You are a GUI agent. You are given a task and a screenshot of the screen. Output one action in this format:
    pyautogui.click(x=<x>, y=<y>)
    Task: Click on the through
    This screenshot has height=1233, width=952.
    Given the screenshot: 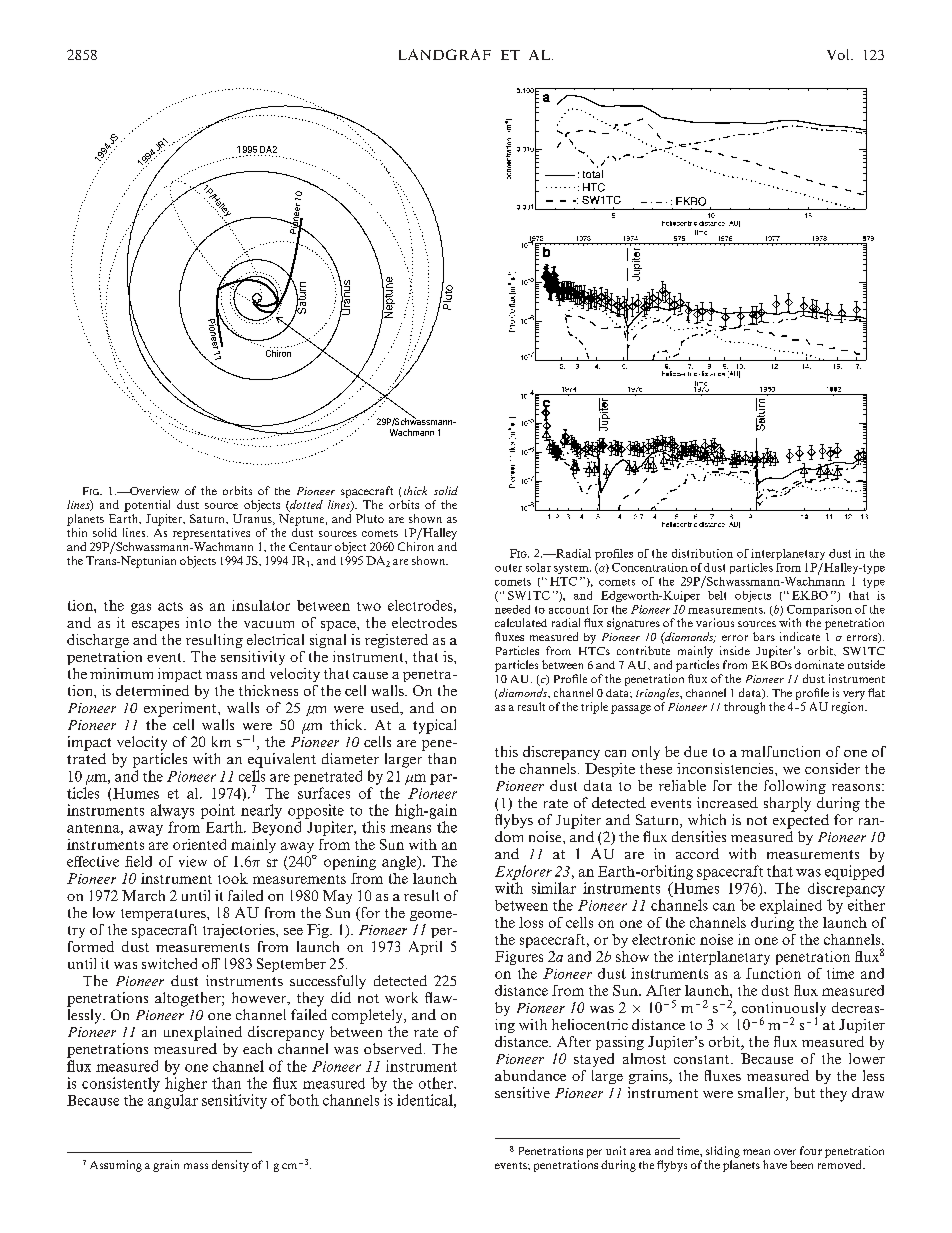 What is the action you would take?
    pyautogui.click(x=744, y=708)
